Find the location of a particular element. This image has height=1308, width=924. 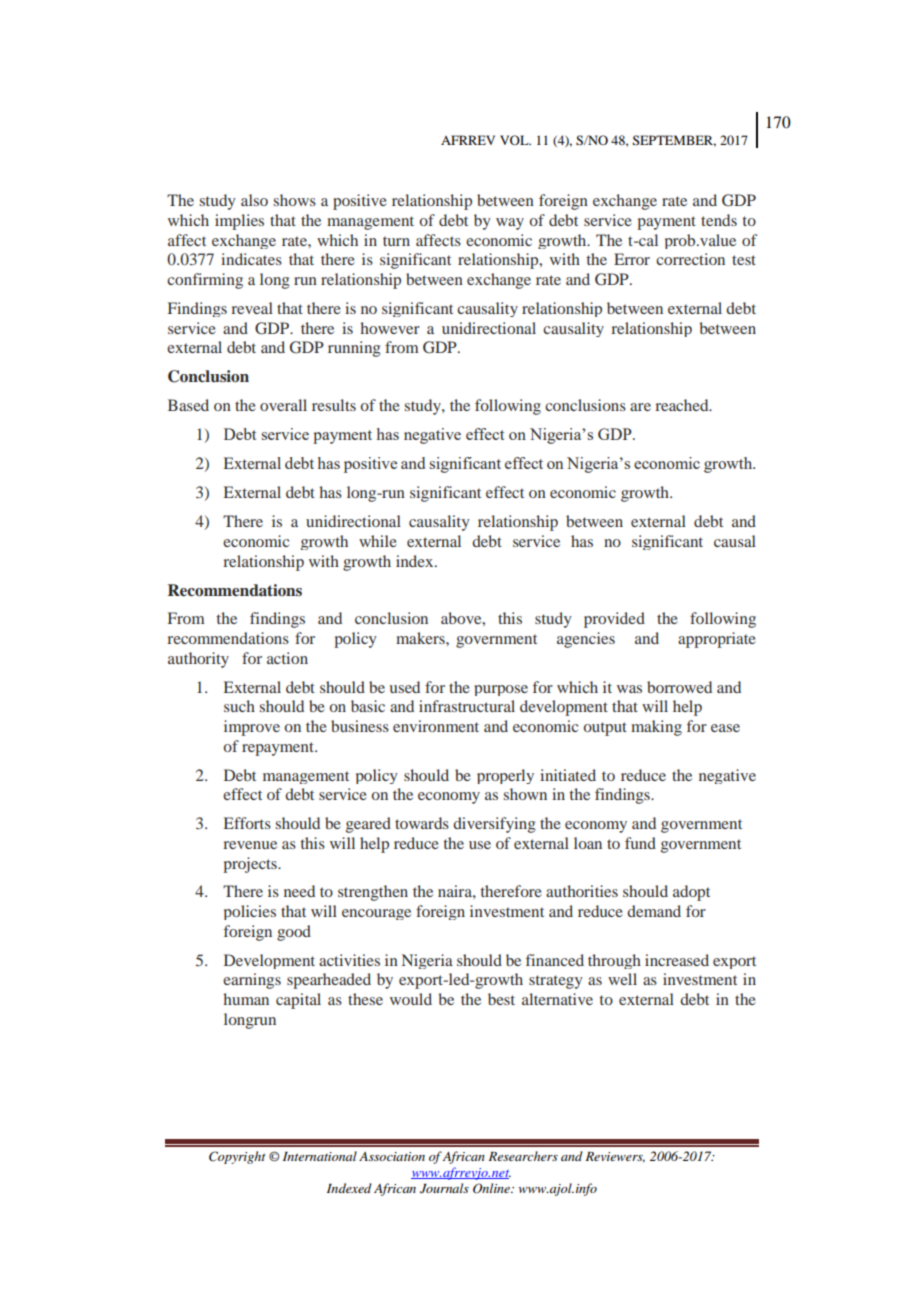

however is located at coordinates (390, 328).
